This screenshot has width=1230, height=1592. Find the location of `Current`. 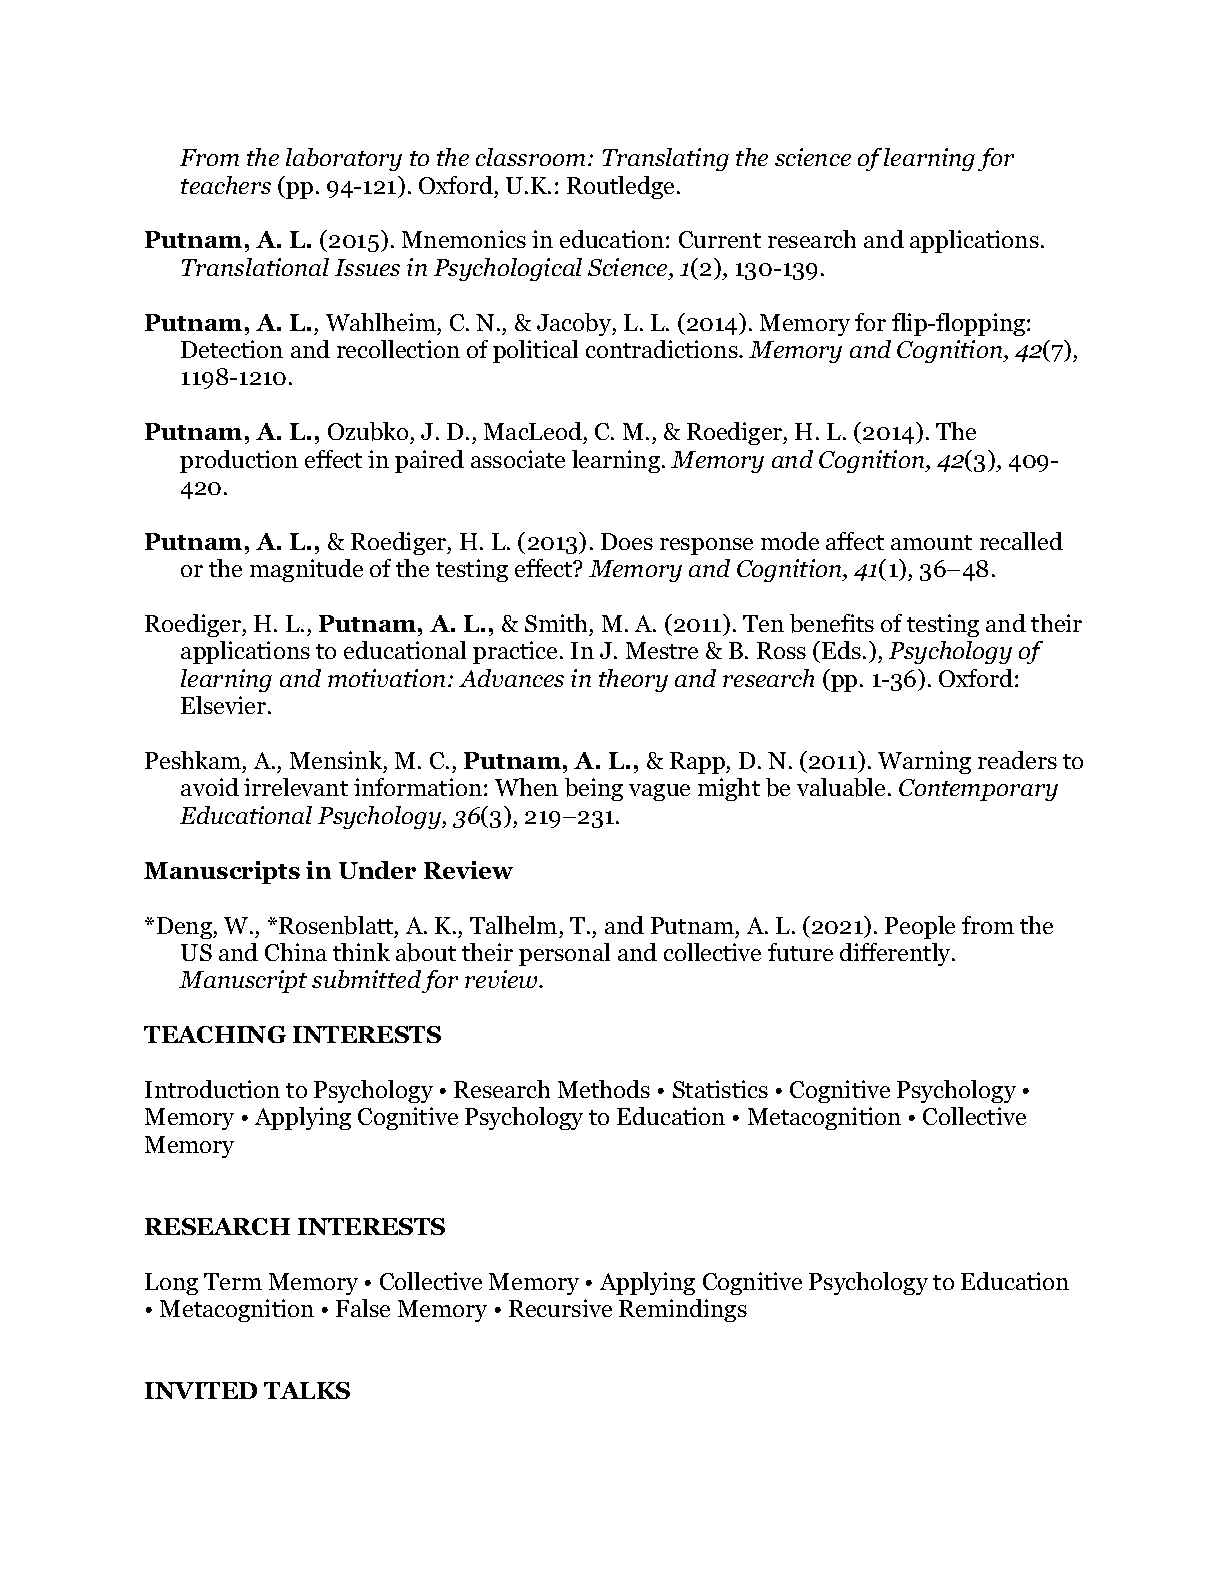

Current is located at coordinates (720, 239).
